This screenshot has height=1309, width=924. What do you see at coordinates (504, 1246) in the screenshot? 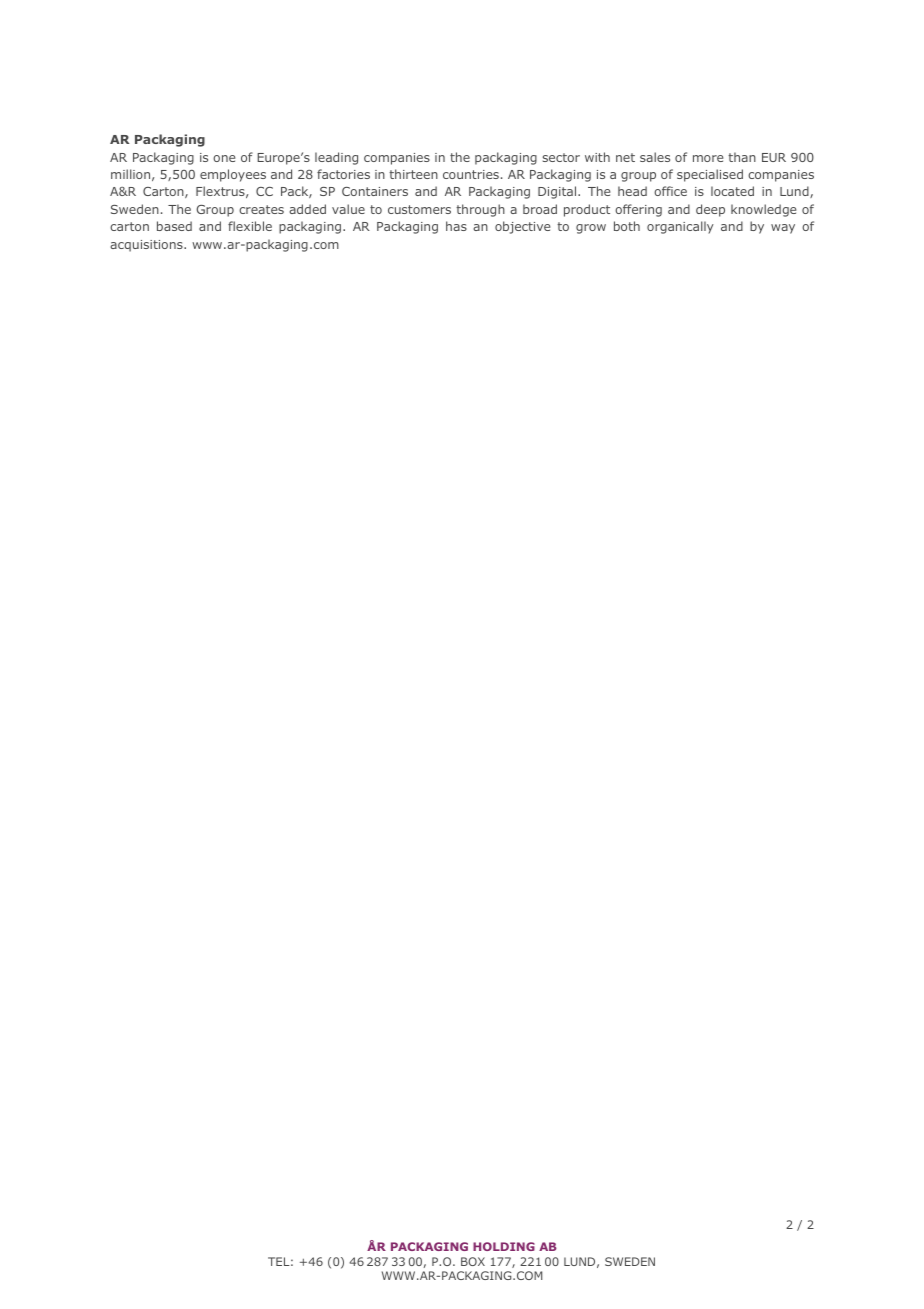
I see `HOLDING` at bounding box center [504, 1246].
